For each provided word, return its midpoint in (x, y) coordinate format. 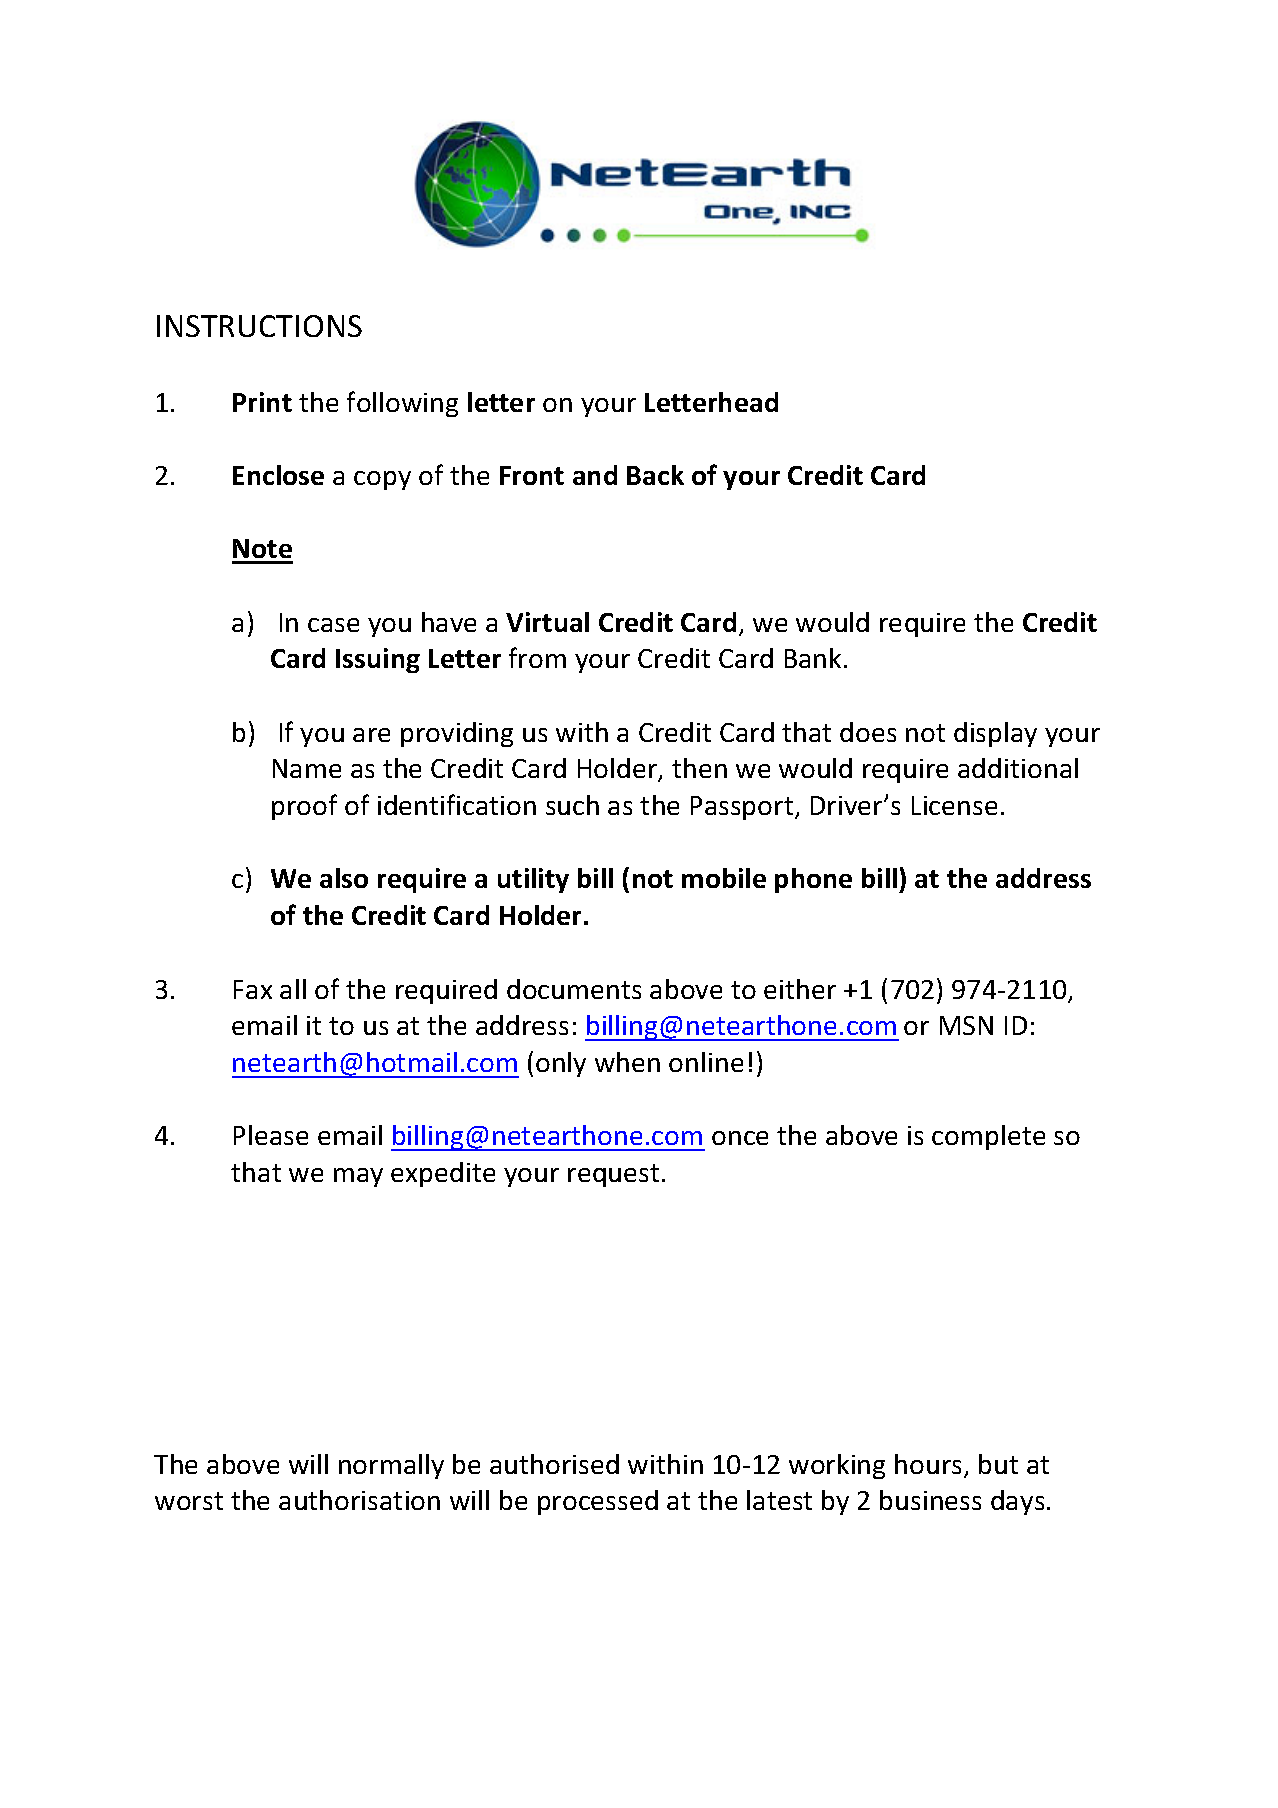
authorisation (359, 1500)
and (595, 475)
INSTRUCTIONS (259, 326)
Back (655, 475)
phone (813, 880)
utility (533, 880)
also (344, 878)
